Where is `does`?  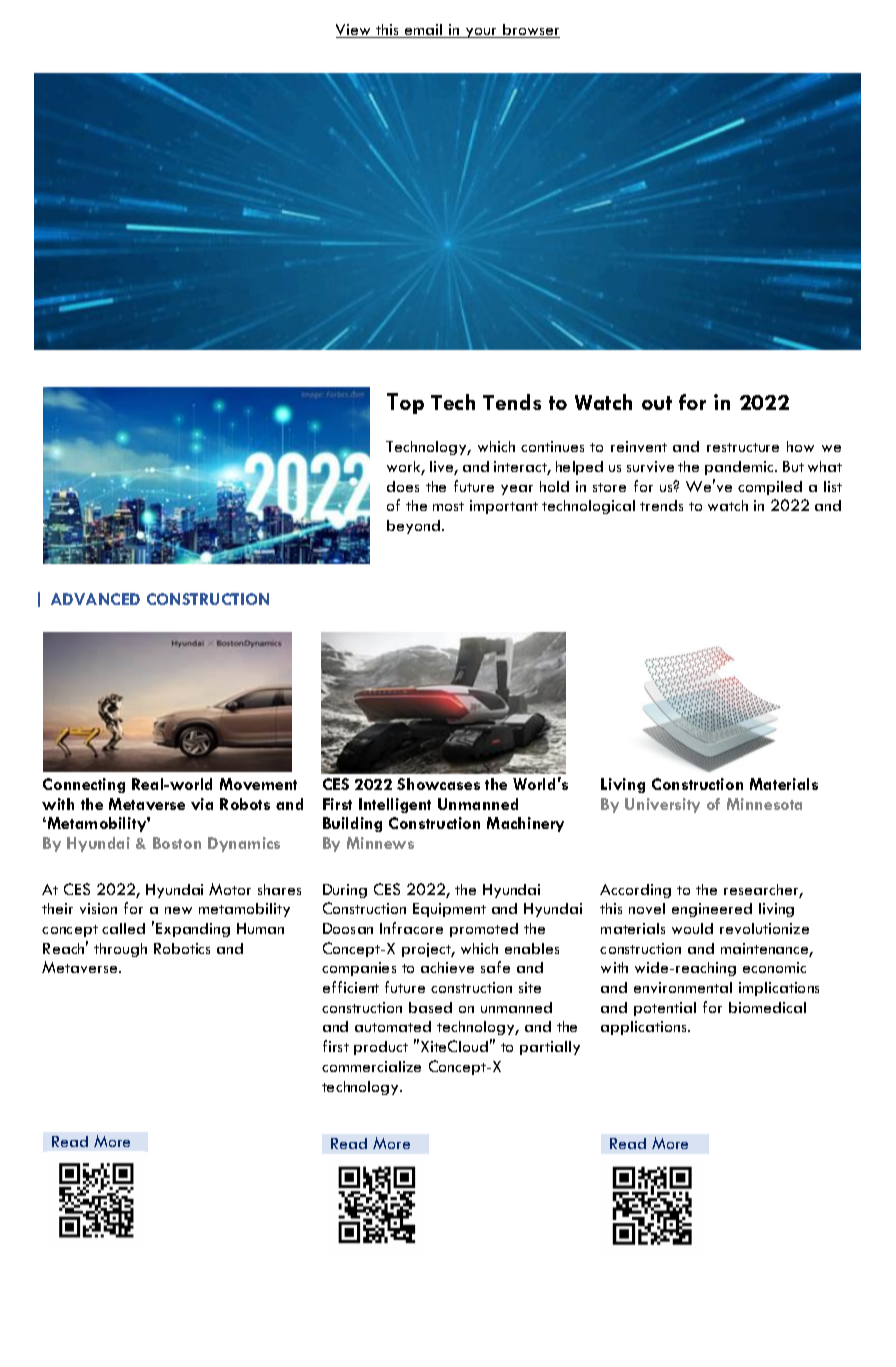
does is located at coordinates (403, 486).
